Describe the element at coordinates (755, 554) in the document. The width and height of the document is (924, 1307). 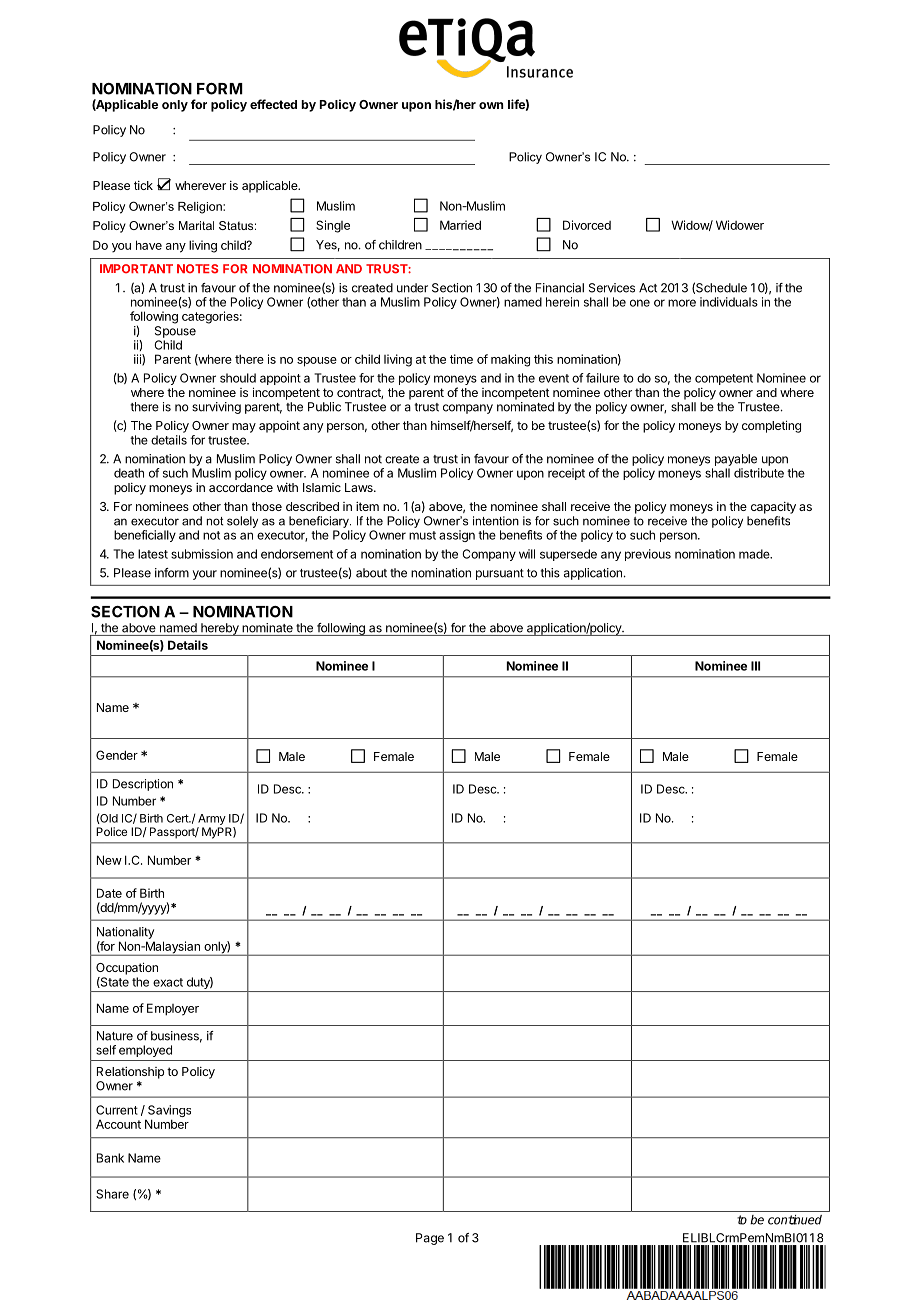
I see `made` at that location.
